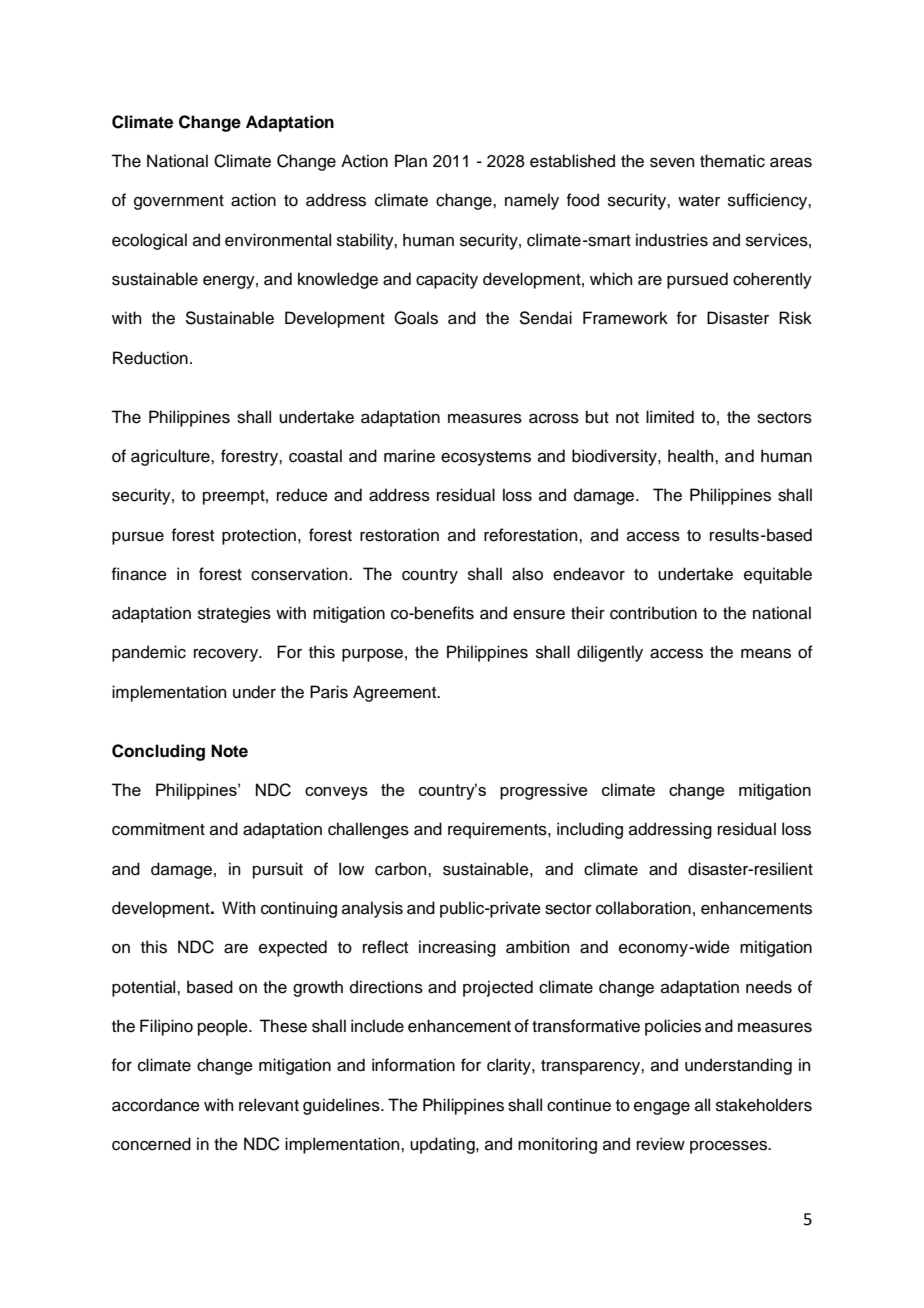  Describe the element at coordinates (486, 458) in the screenshot. I see `ecosystems` at that location.
